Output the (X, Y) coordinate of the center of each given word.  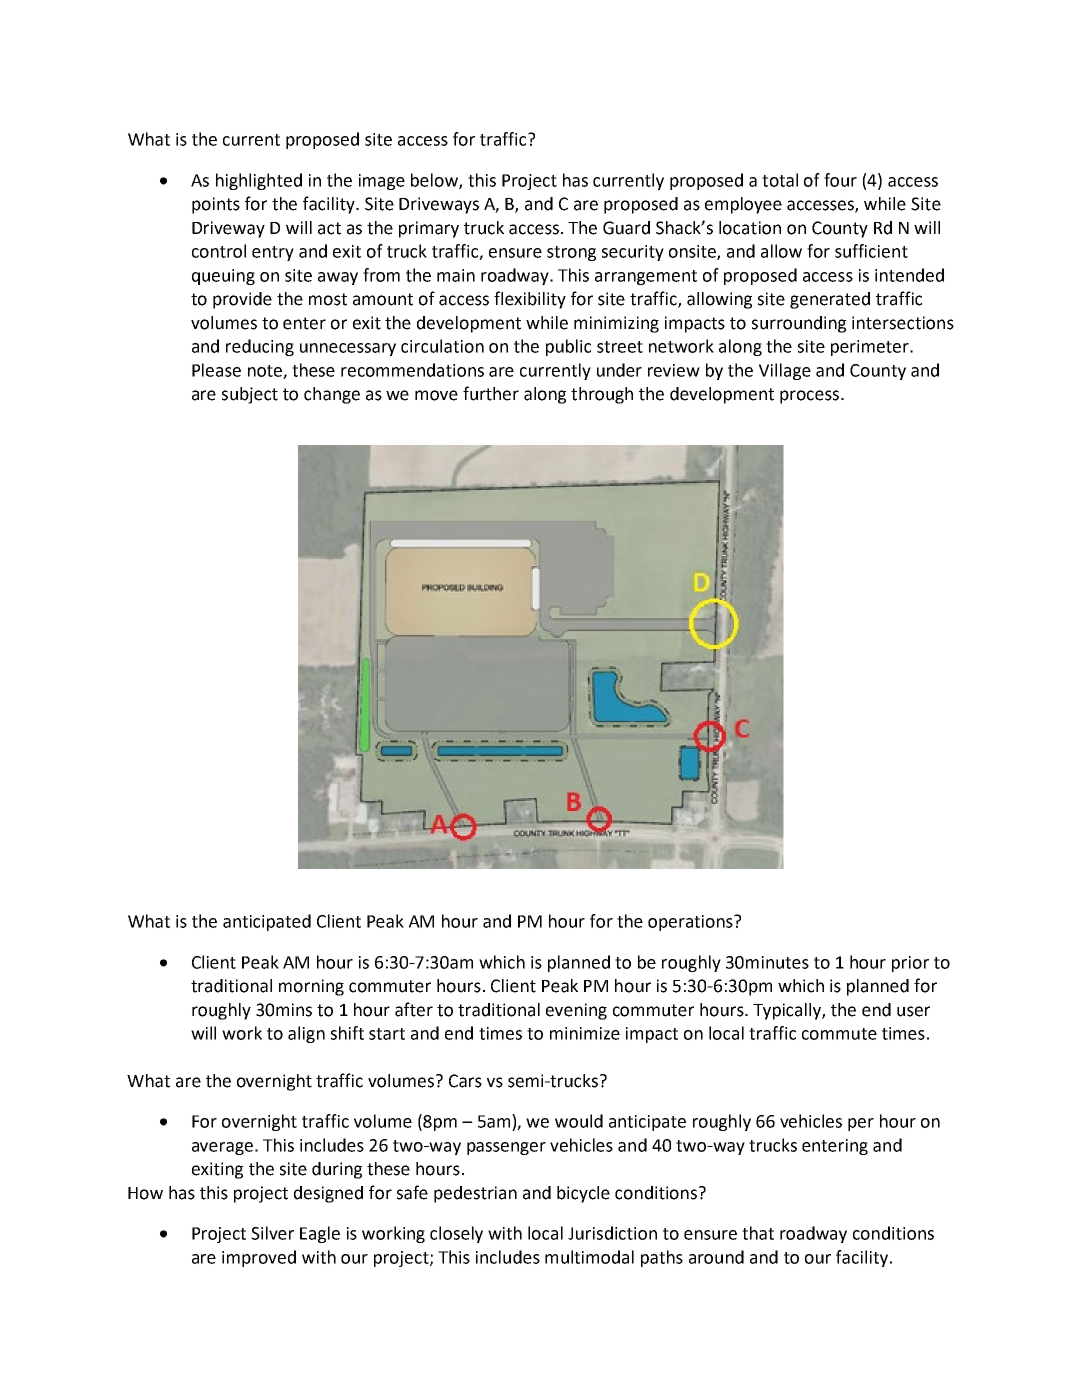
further (491, 393)
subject (250, 395)
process (809, 397)
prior (910, 964)
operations (691, 923)
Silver (272, 1233)
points (216, 205)
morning (311, 987)
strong (571, 253)
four (840, 180)
